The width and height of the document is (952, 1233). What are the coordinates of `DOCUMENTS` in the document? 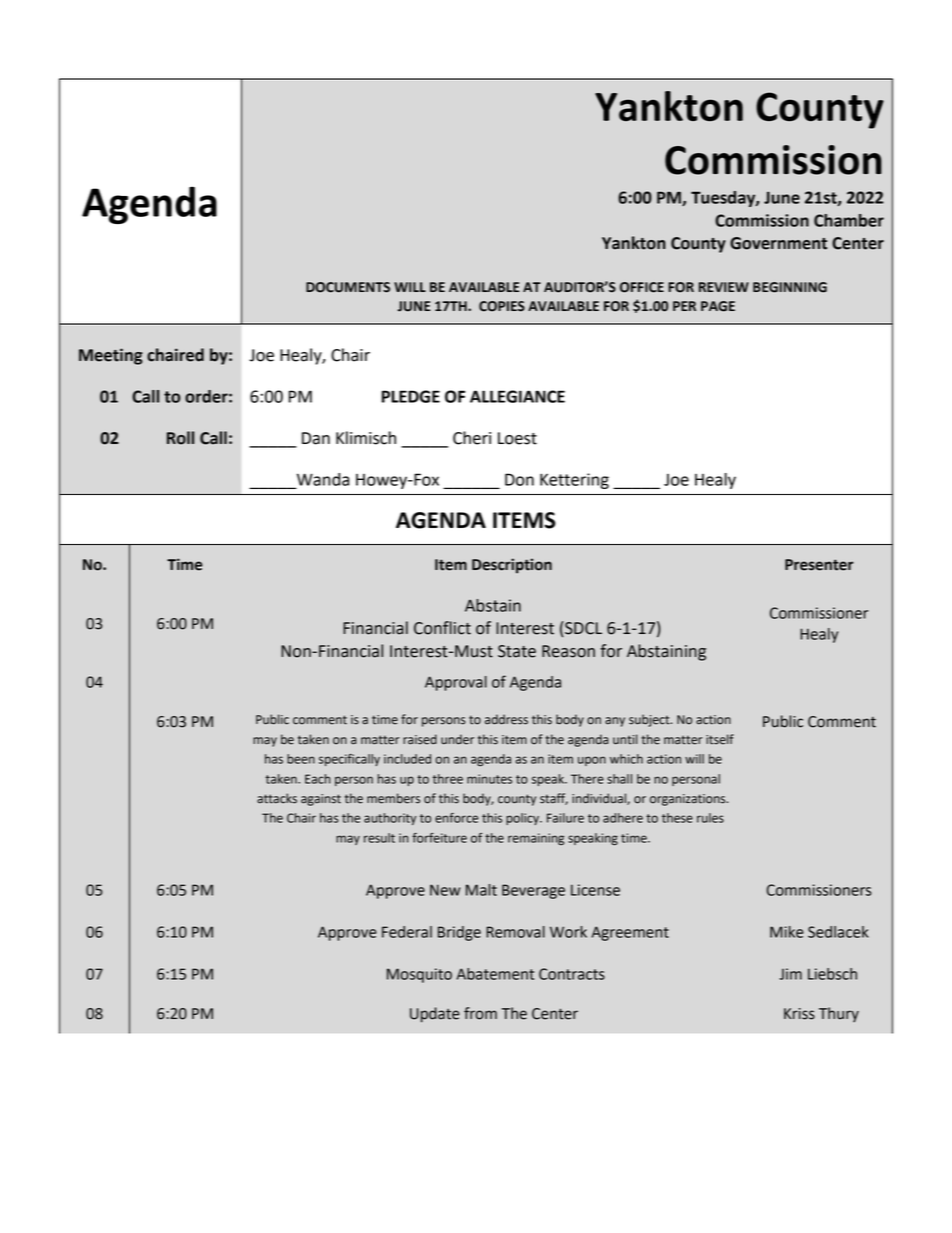 It's located at (348, 287).
